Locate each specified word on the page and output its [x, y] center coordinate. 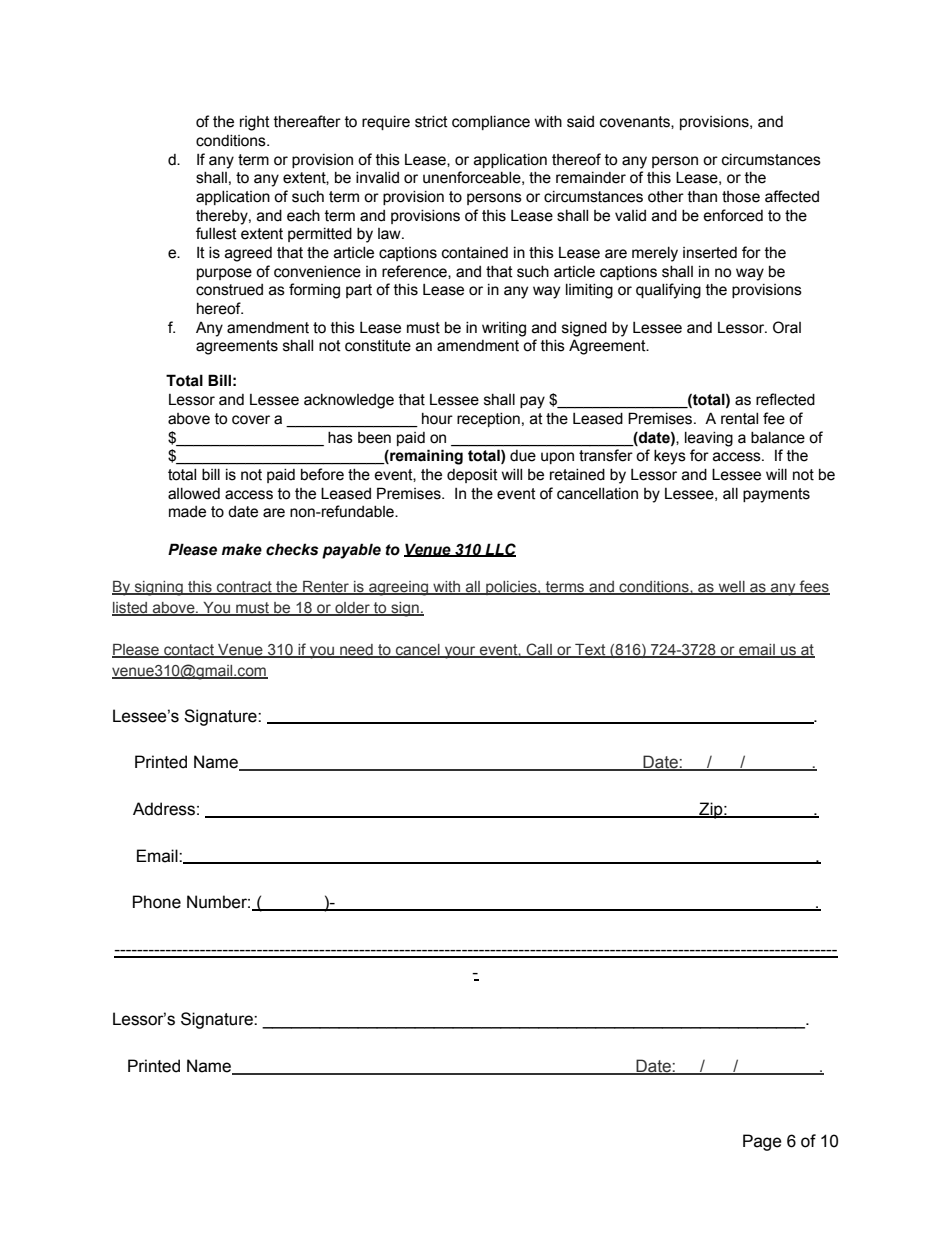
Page [762, 1142]
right [255, 123]
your [460, 652]
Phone [157, 902]
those [741, 197]
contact [189, 651]
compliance [491, 123]
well [731, 588]
